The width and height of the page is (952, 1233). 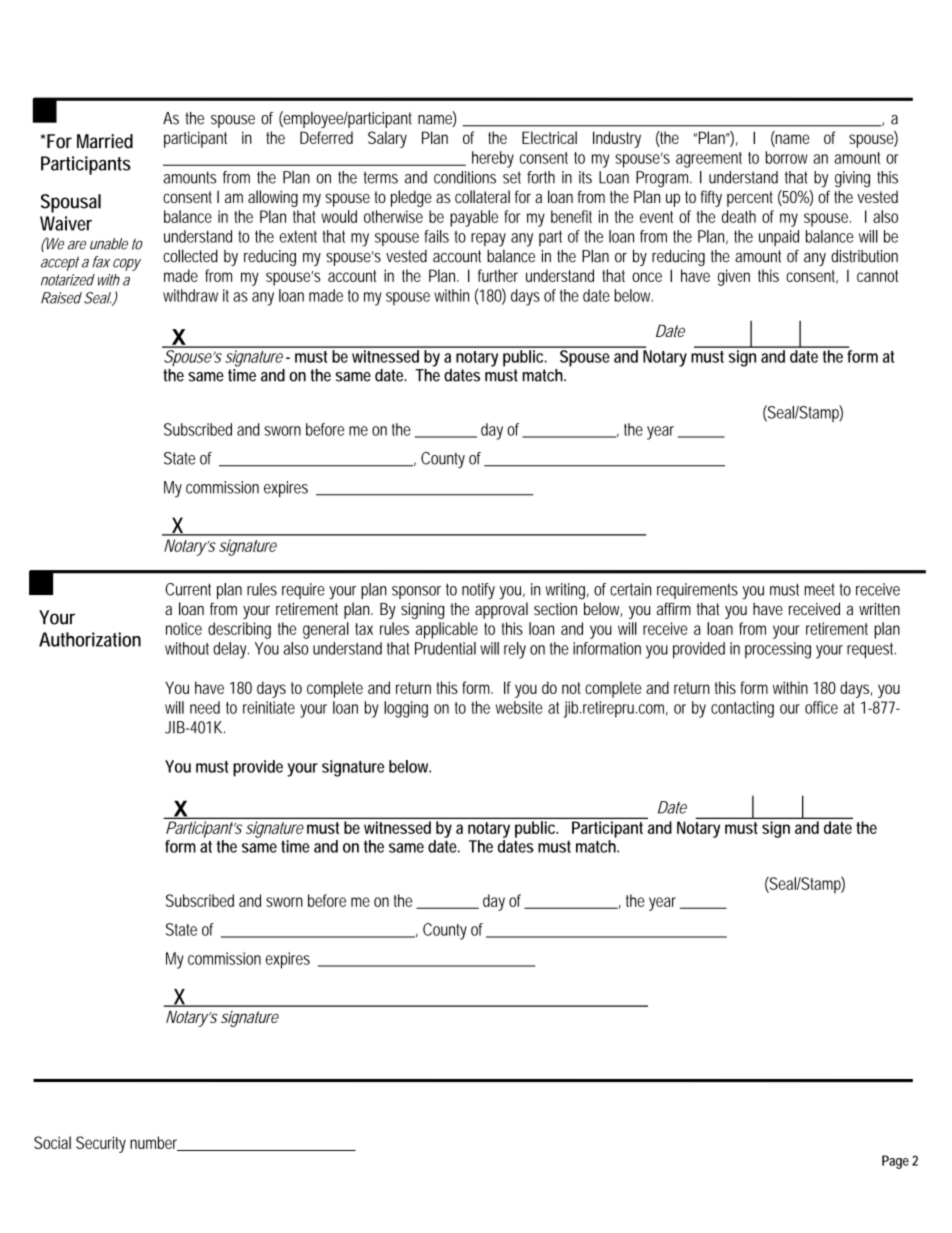 I want to click on meet, so click(x=820, y=589).
